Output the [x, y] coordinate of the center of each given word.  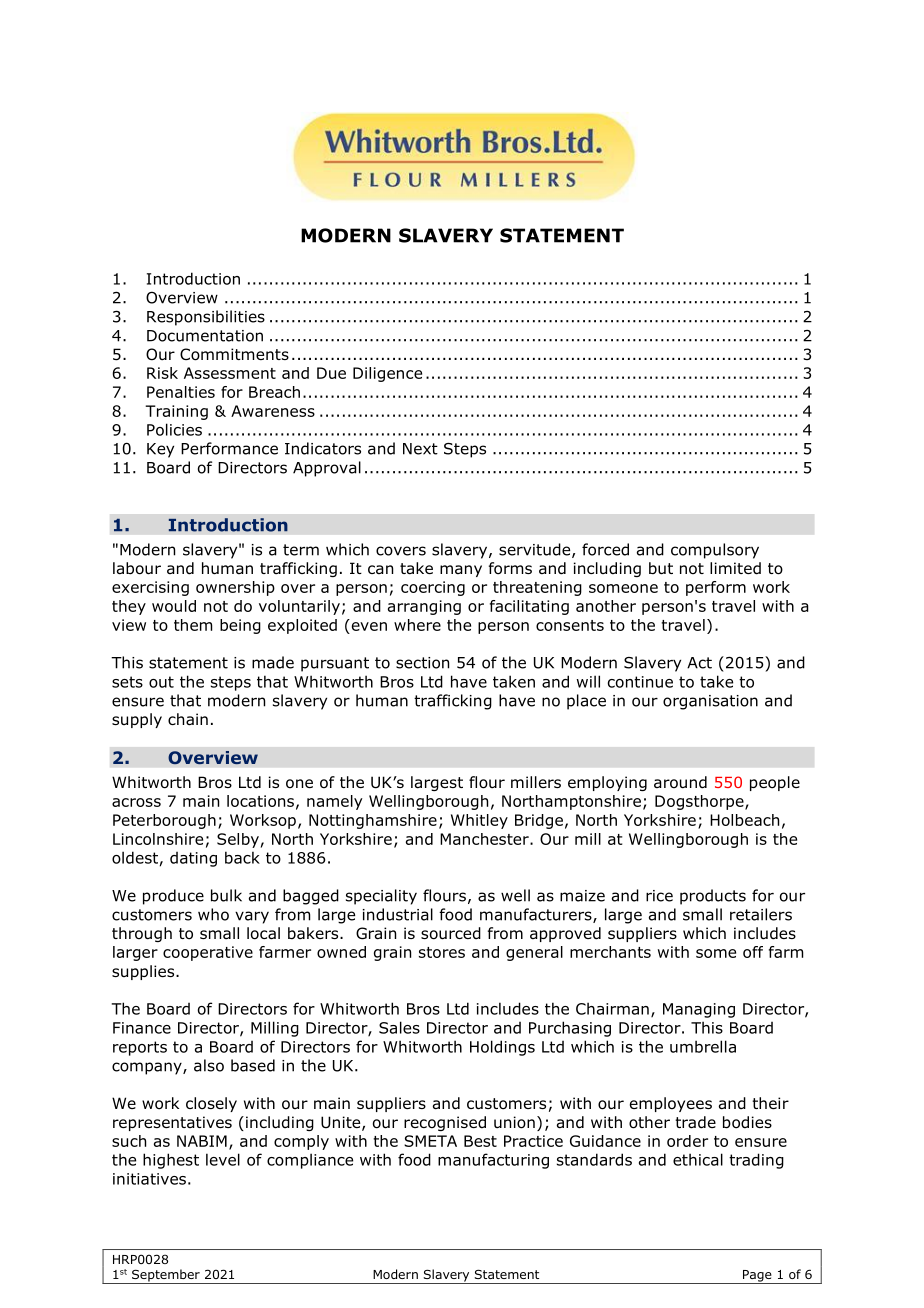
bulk [226, 895]
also [209, 1065]
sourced [451, 933]
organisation [710, 702]
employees [671, 1104]
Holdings [502, 1048]
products [713, 897]
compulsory [715, 551]
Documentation [205, 336]
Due [331, 373]
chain [188, 719]
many [461, 571]
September [166, 1276]
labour [137, 568]
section [422, 663]
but [661, 568]
